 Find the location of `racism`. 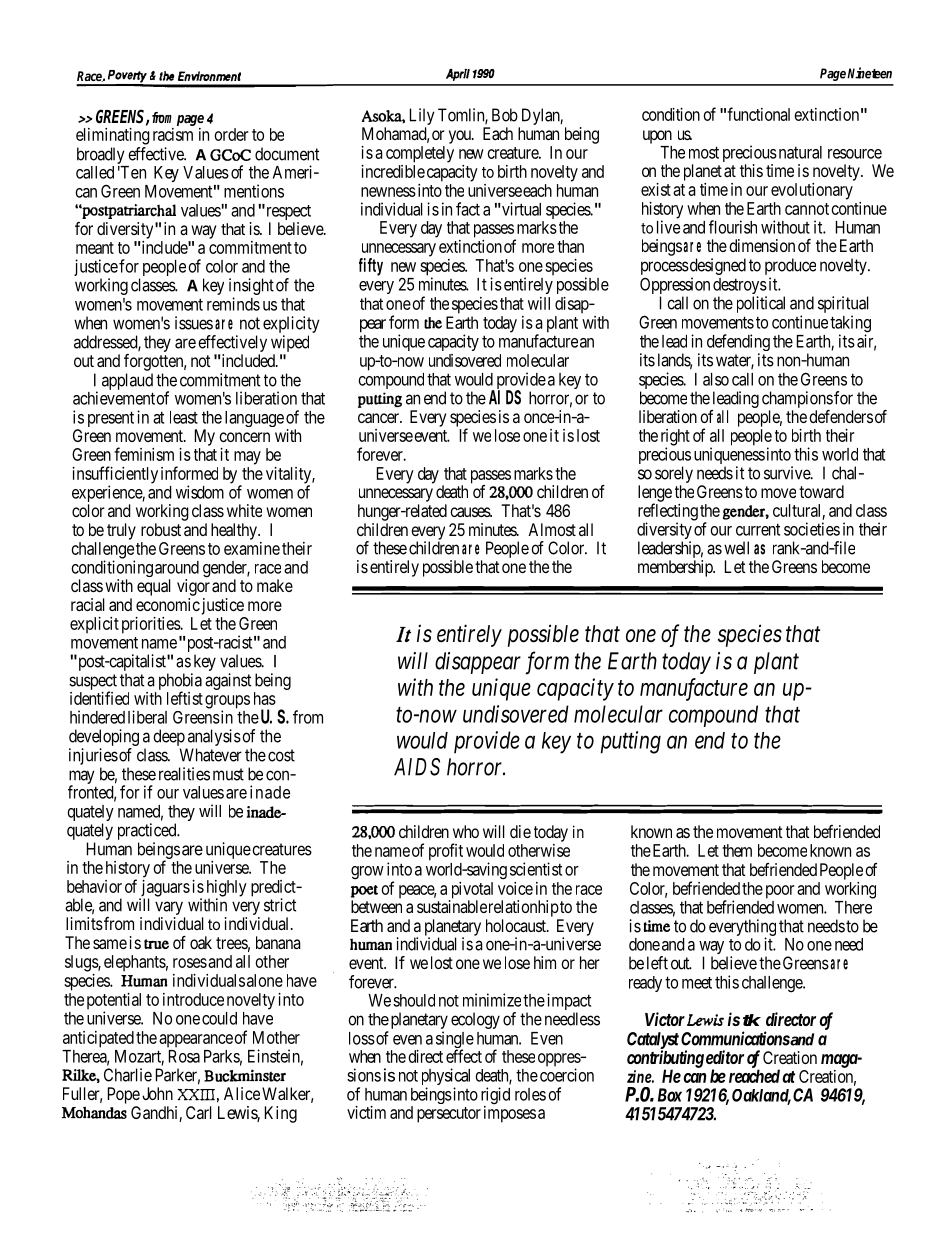

racism is located at coordinates (173, 134).
